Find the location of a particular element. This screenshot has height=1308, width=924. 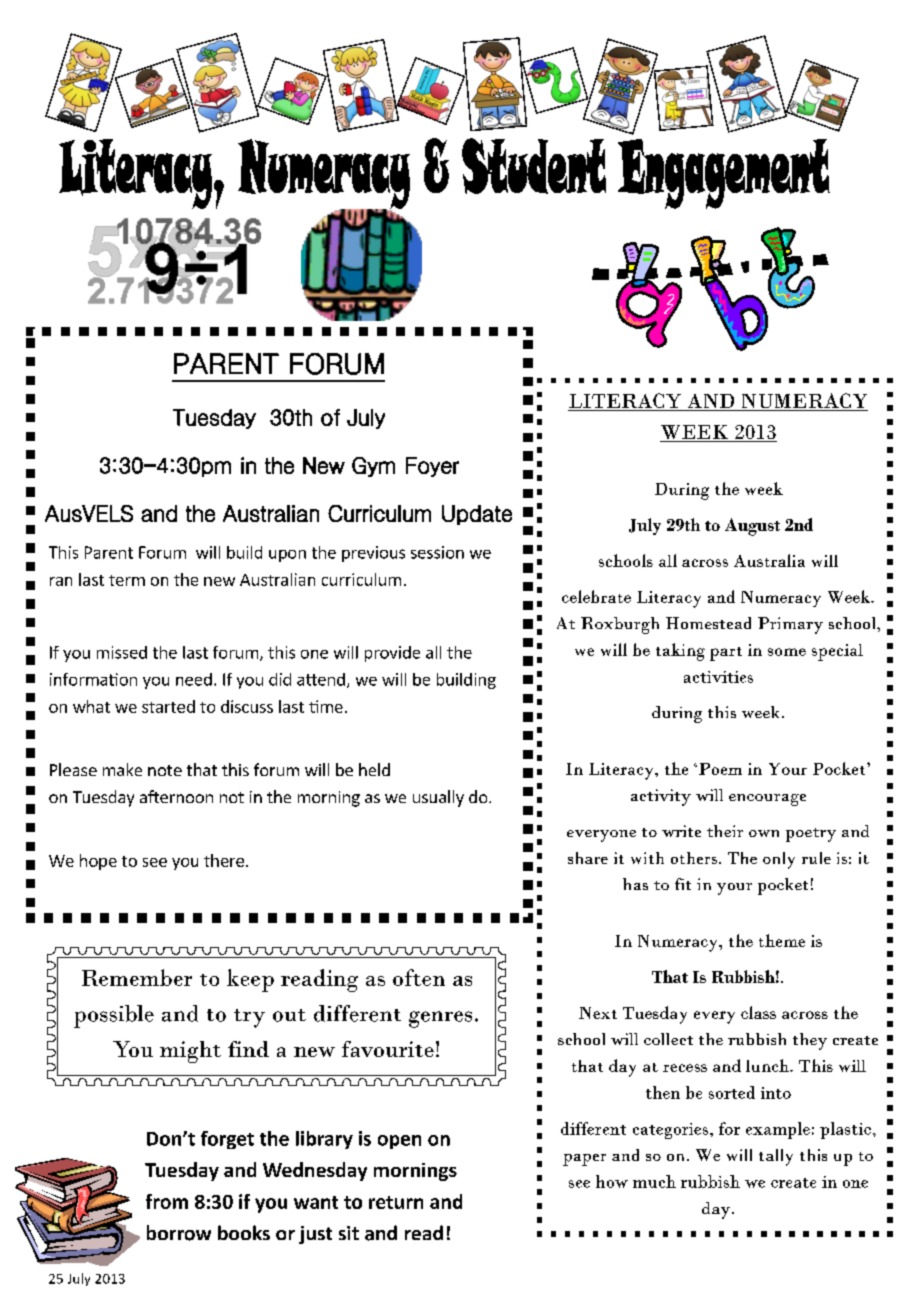

term is located at coordinates (127, 580).
